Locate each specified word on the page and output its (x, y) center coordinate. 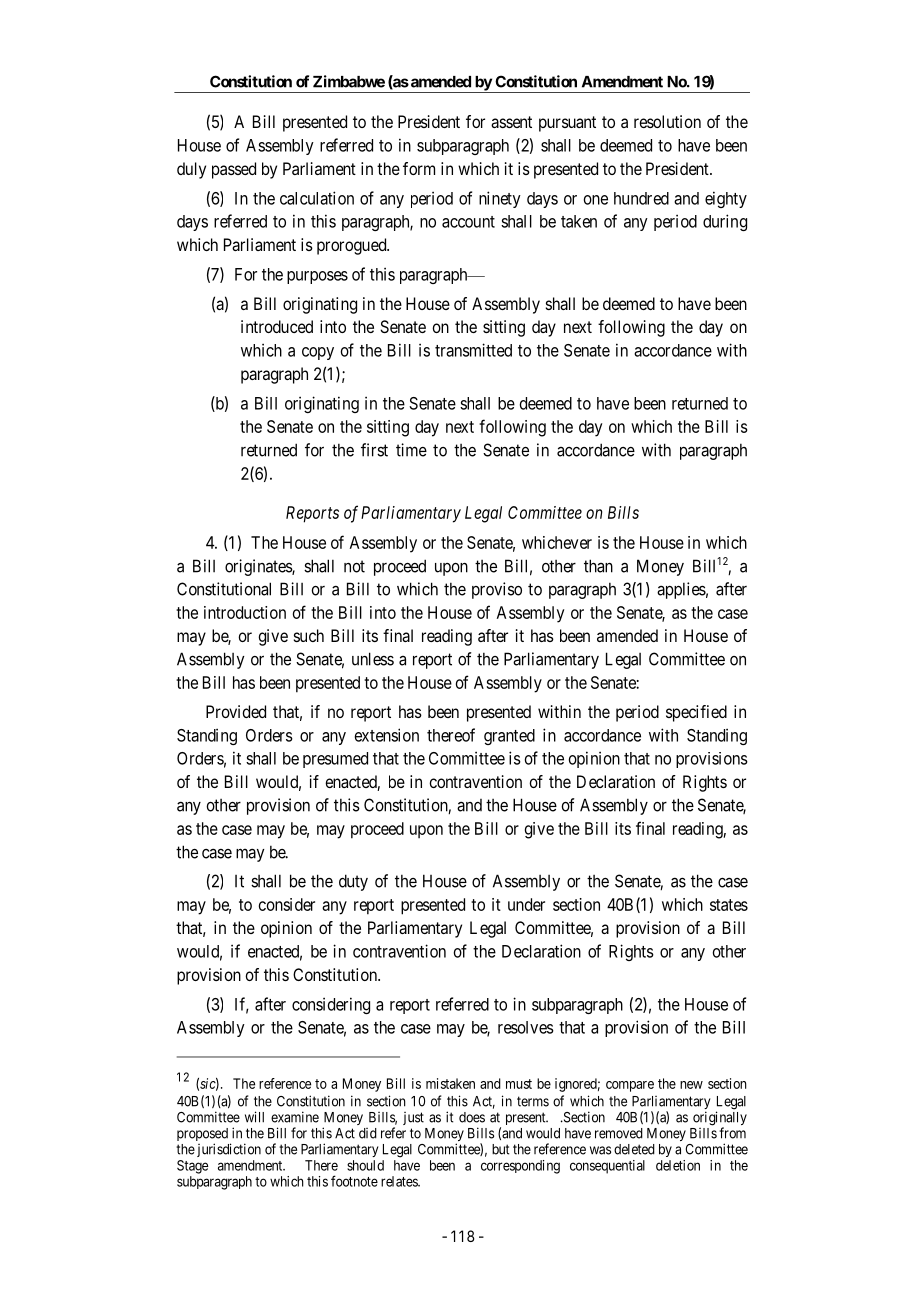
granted (509, 737)
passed (234, 170)
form (419, 168)
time (411, 450)
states (729, 905)
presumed (335, 760)
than (598, 566)
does (472, 1117)
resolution (667, 121)
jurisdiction (229, 1150)
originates (259, 567)
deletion (678, 1165)
